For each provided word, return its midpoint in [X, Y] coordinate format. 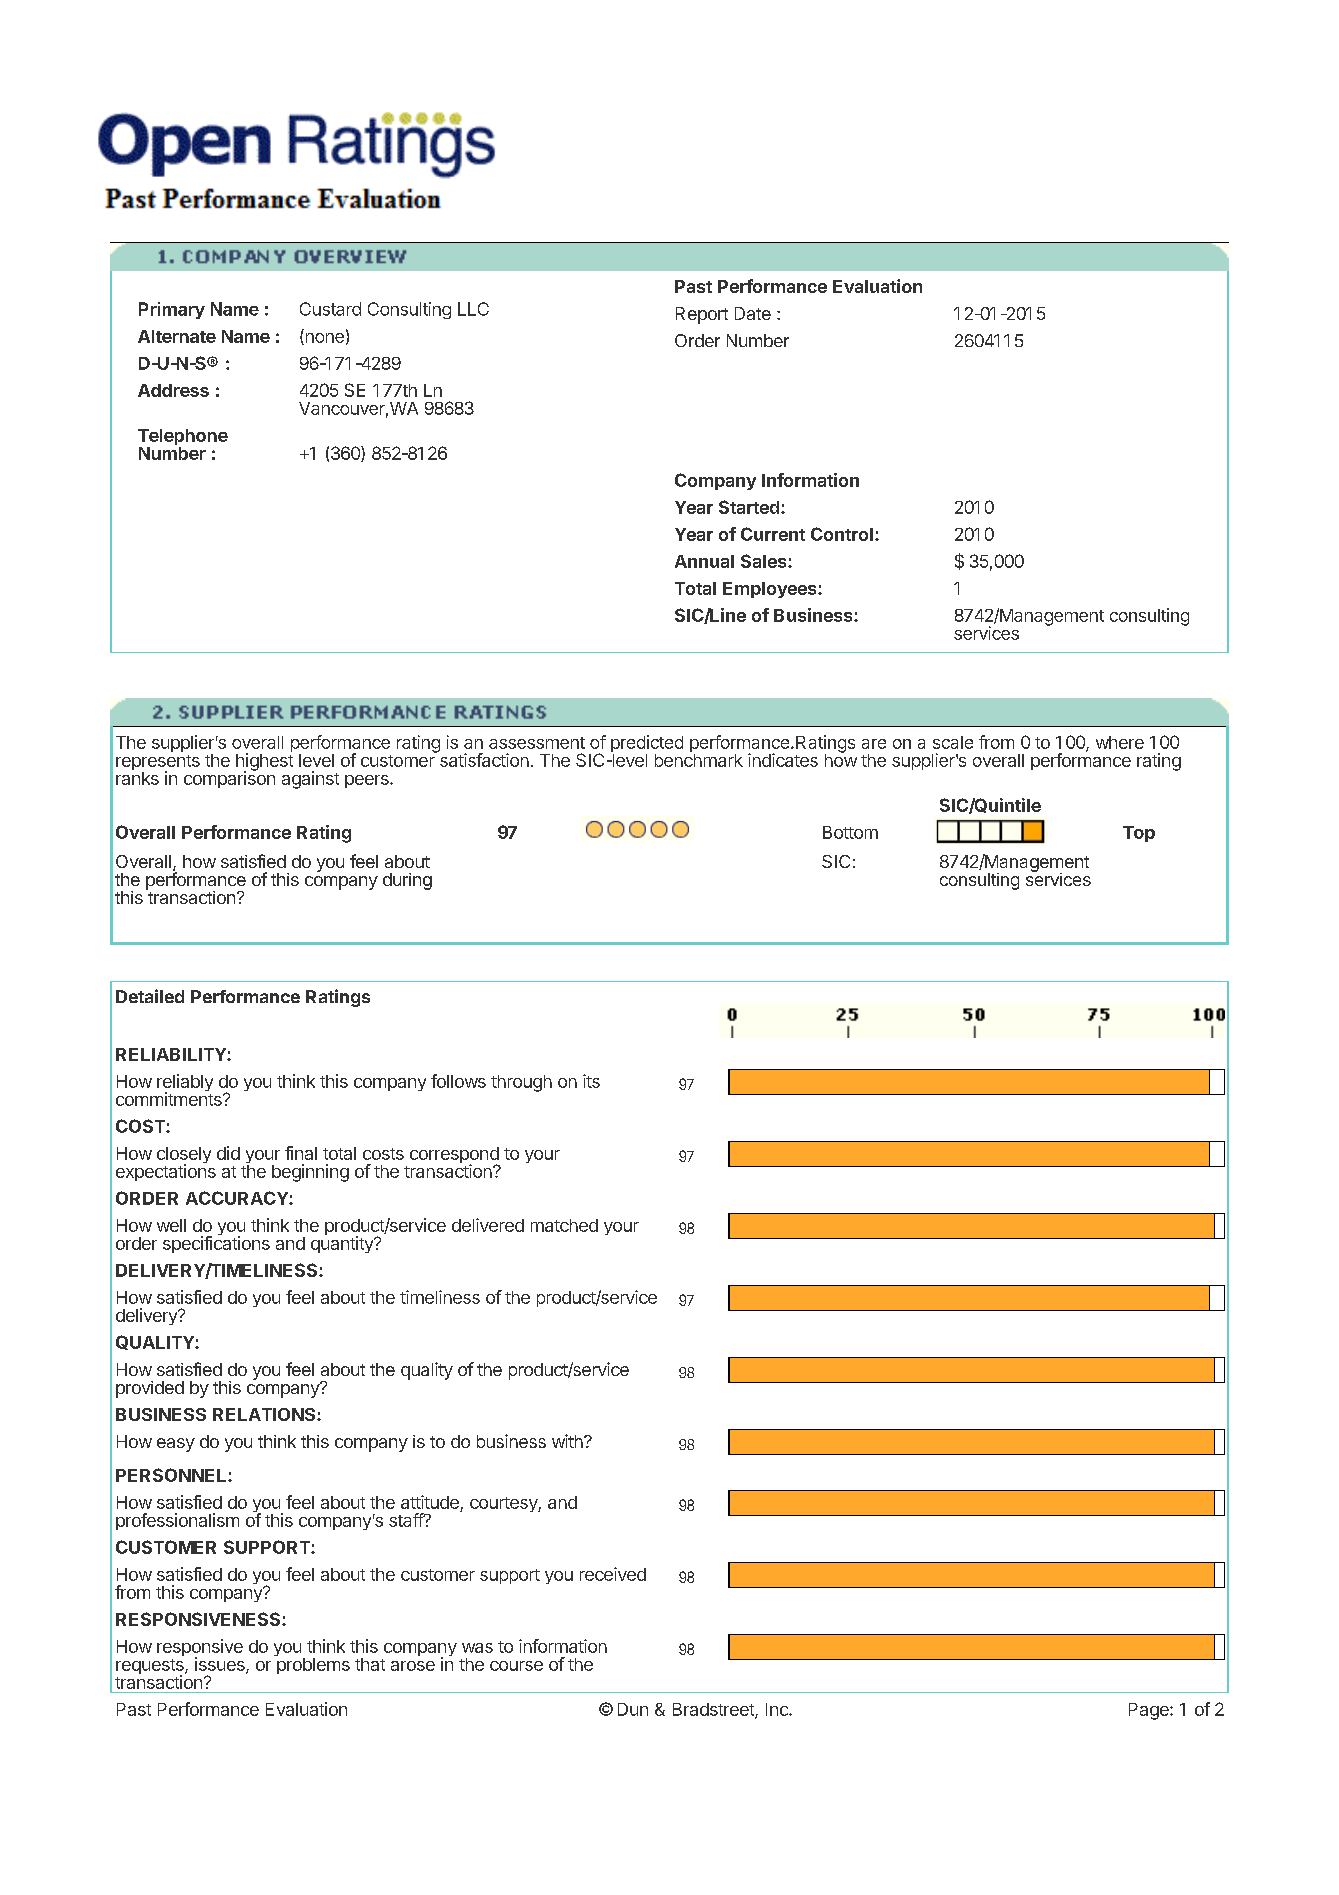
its [591, 1081]
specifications [216, 1243]
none [323, 339]
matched [564, 1225]
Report [702, 315]
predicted [647, 745]
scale [953, 742]
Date [753, 313]
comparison [229, 778]
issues [221, 1665]
